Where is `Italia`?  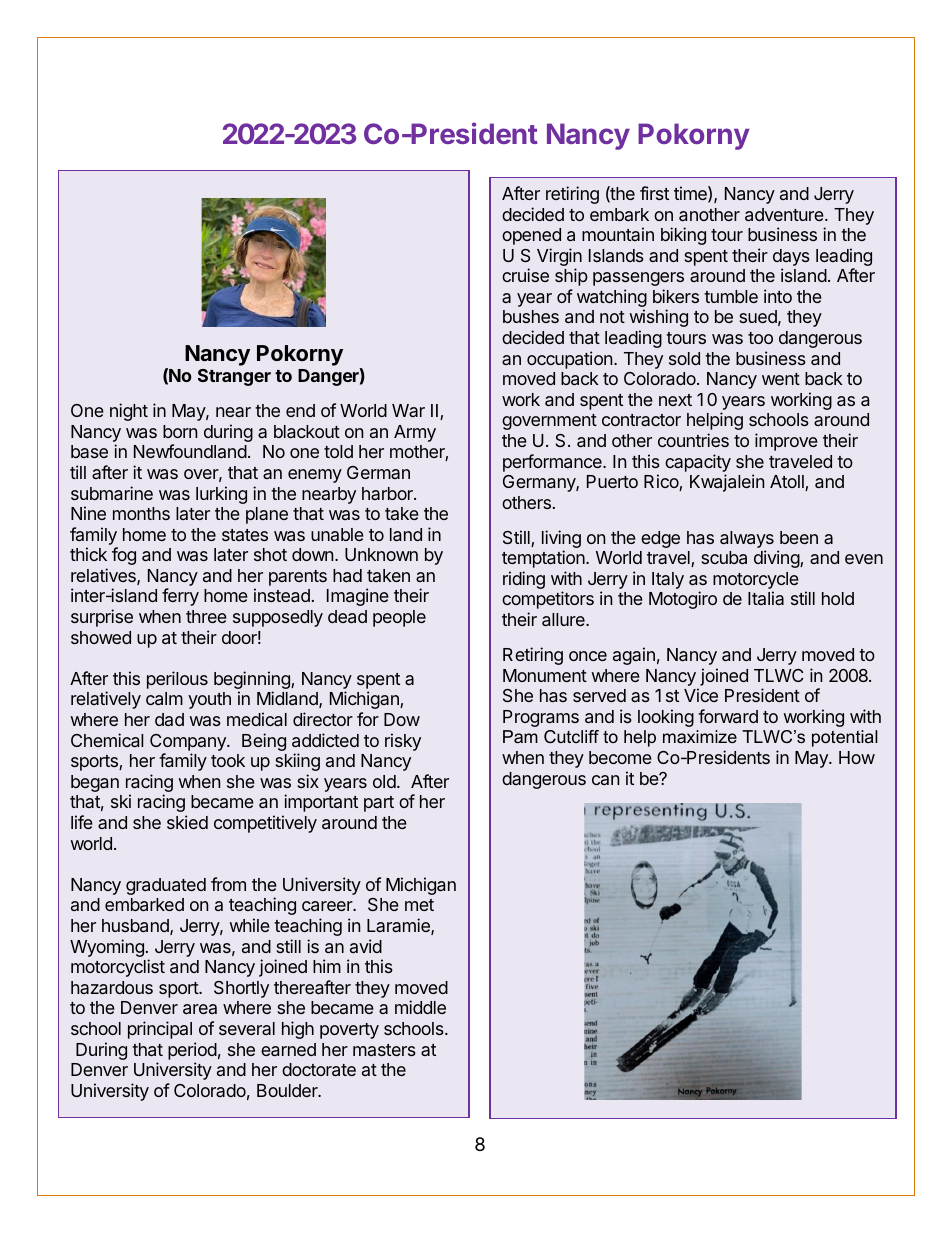
Italia is located at coordinates (766, 598).
